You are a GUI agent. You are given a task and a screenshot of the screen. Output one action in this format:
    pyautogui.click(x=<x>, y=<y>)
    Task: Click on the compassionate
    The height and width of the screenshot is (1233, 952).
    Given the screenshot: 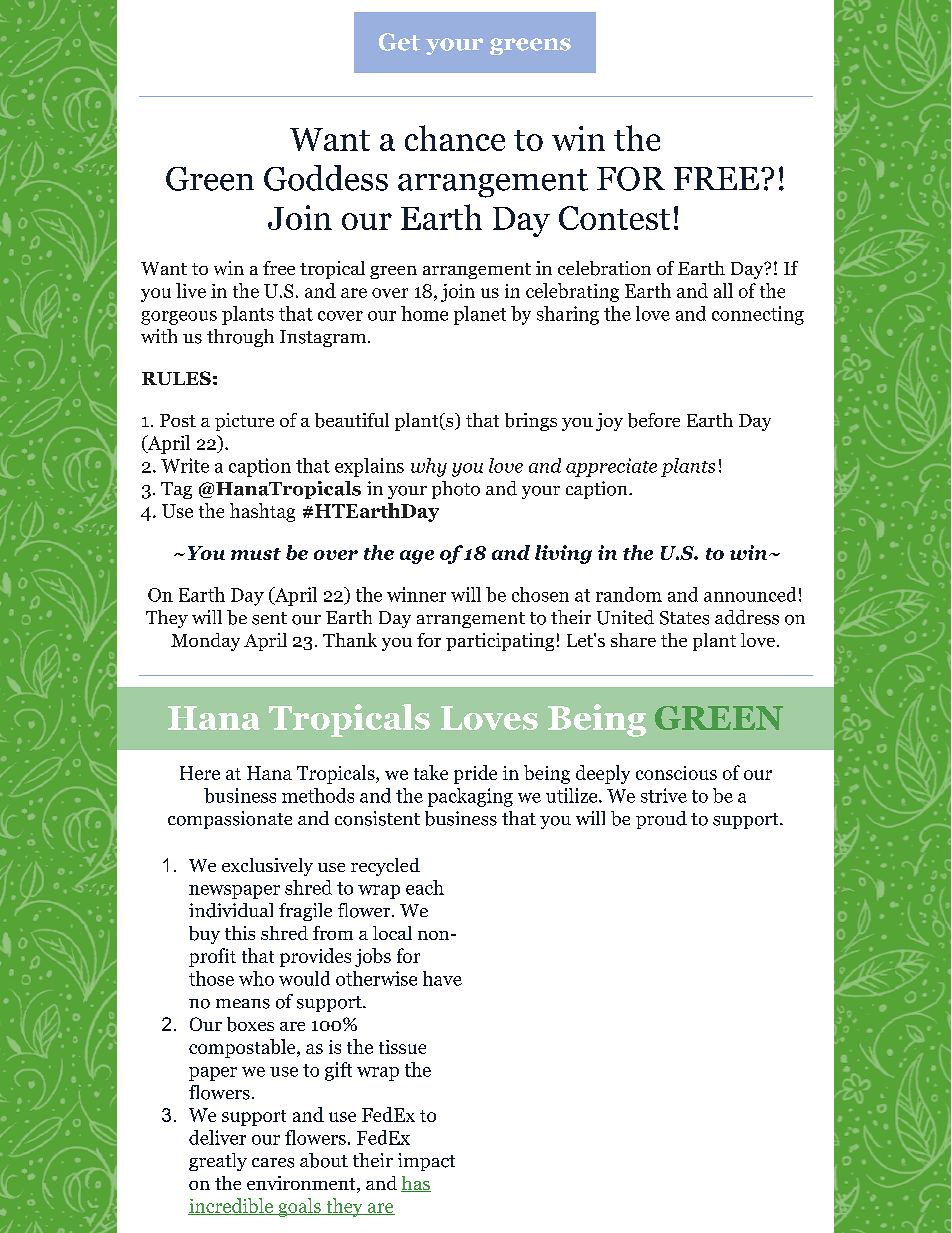 What is the action you would take?
    pyautogui.click(x=230, y=820)
